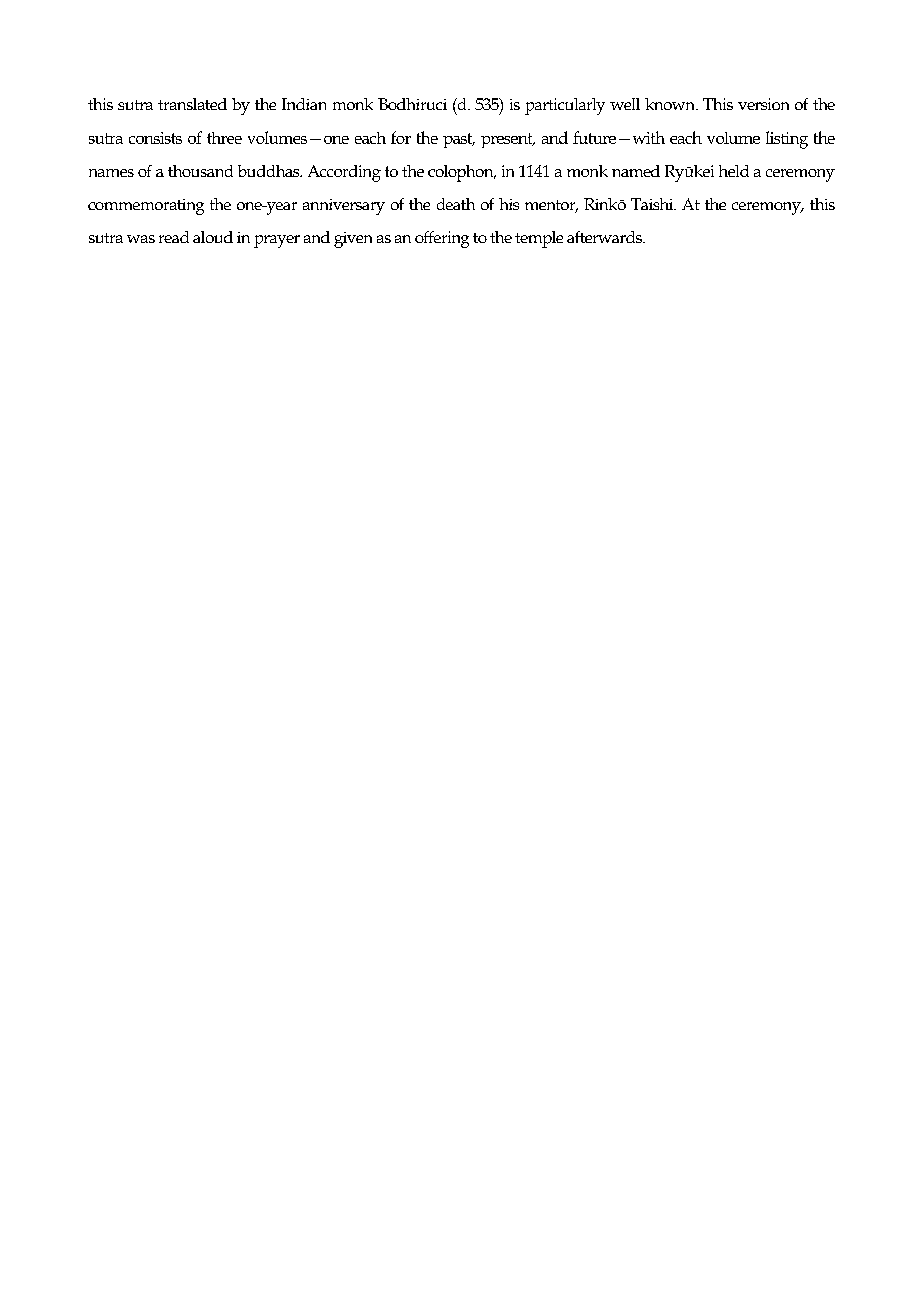 This image has width=924, height=1308. Describe the element at coordinates (462, 173) in the image. I see `colophon` at that location.
